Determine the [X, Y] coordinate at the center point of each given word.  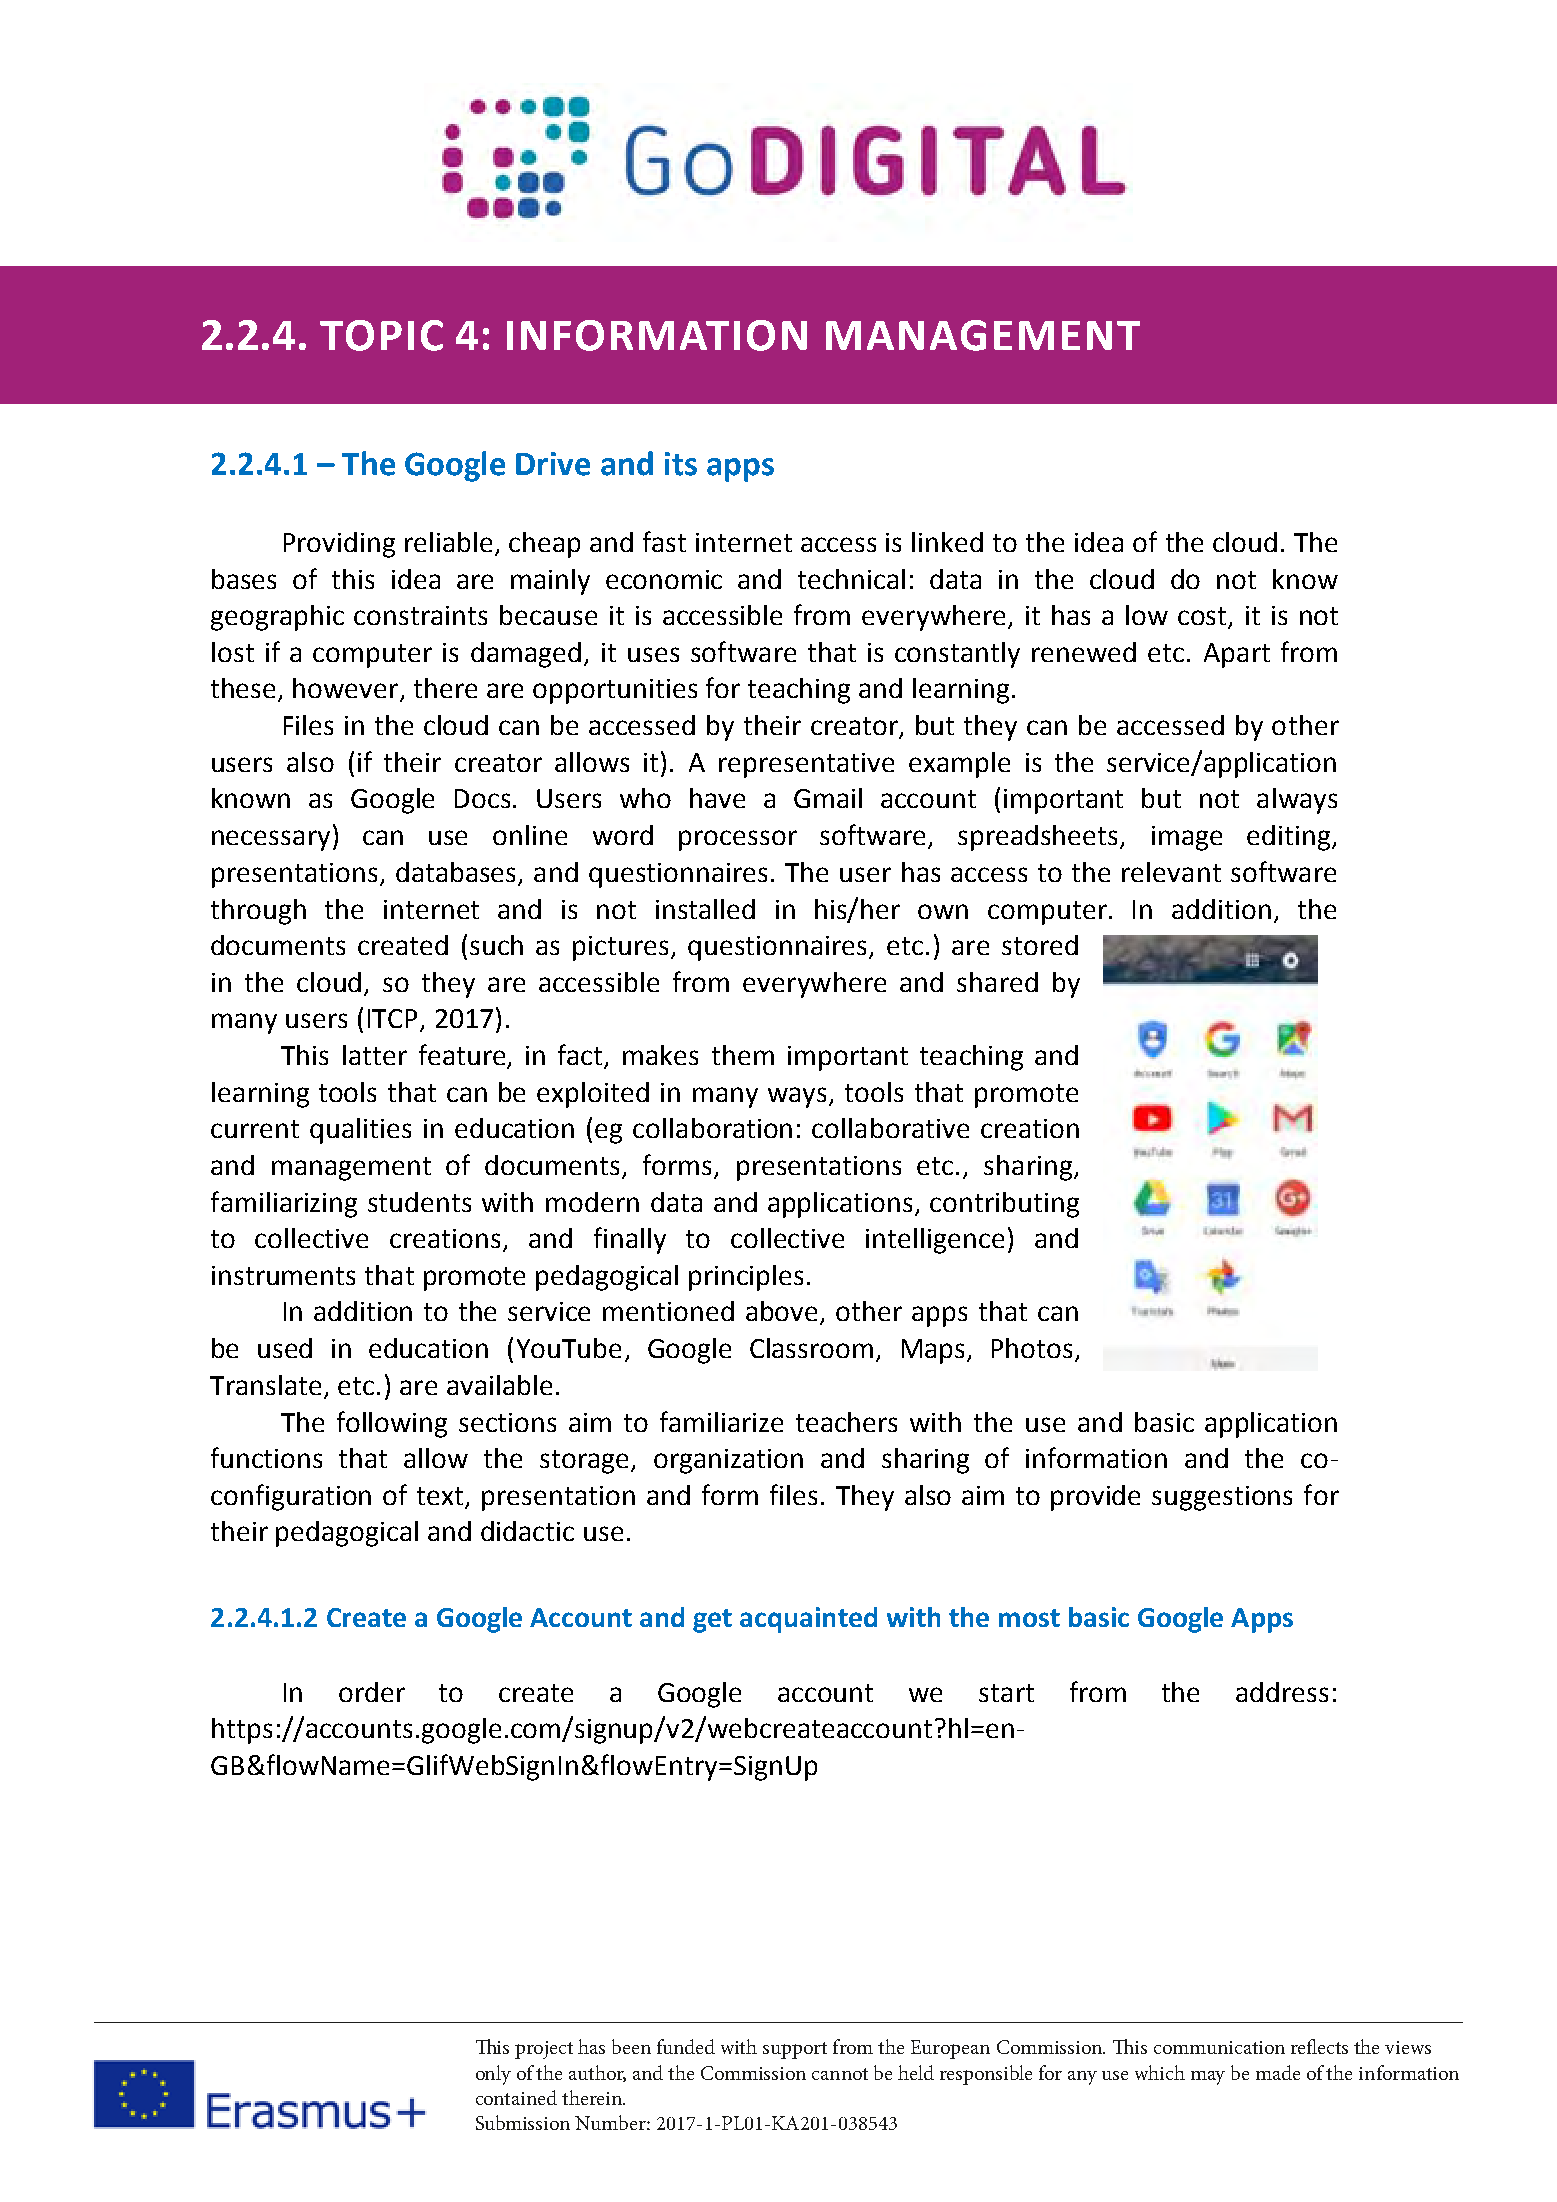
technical [851, 579]
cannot [840, 2074]
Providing [339, 545]
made [1278, 2072]
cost [1203, 617]
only [493, 2075]
